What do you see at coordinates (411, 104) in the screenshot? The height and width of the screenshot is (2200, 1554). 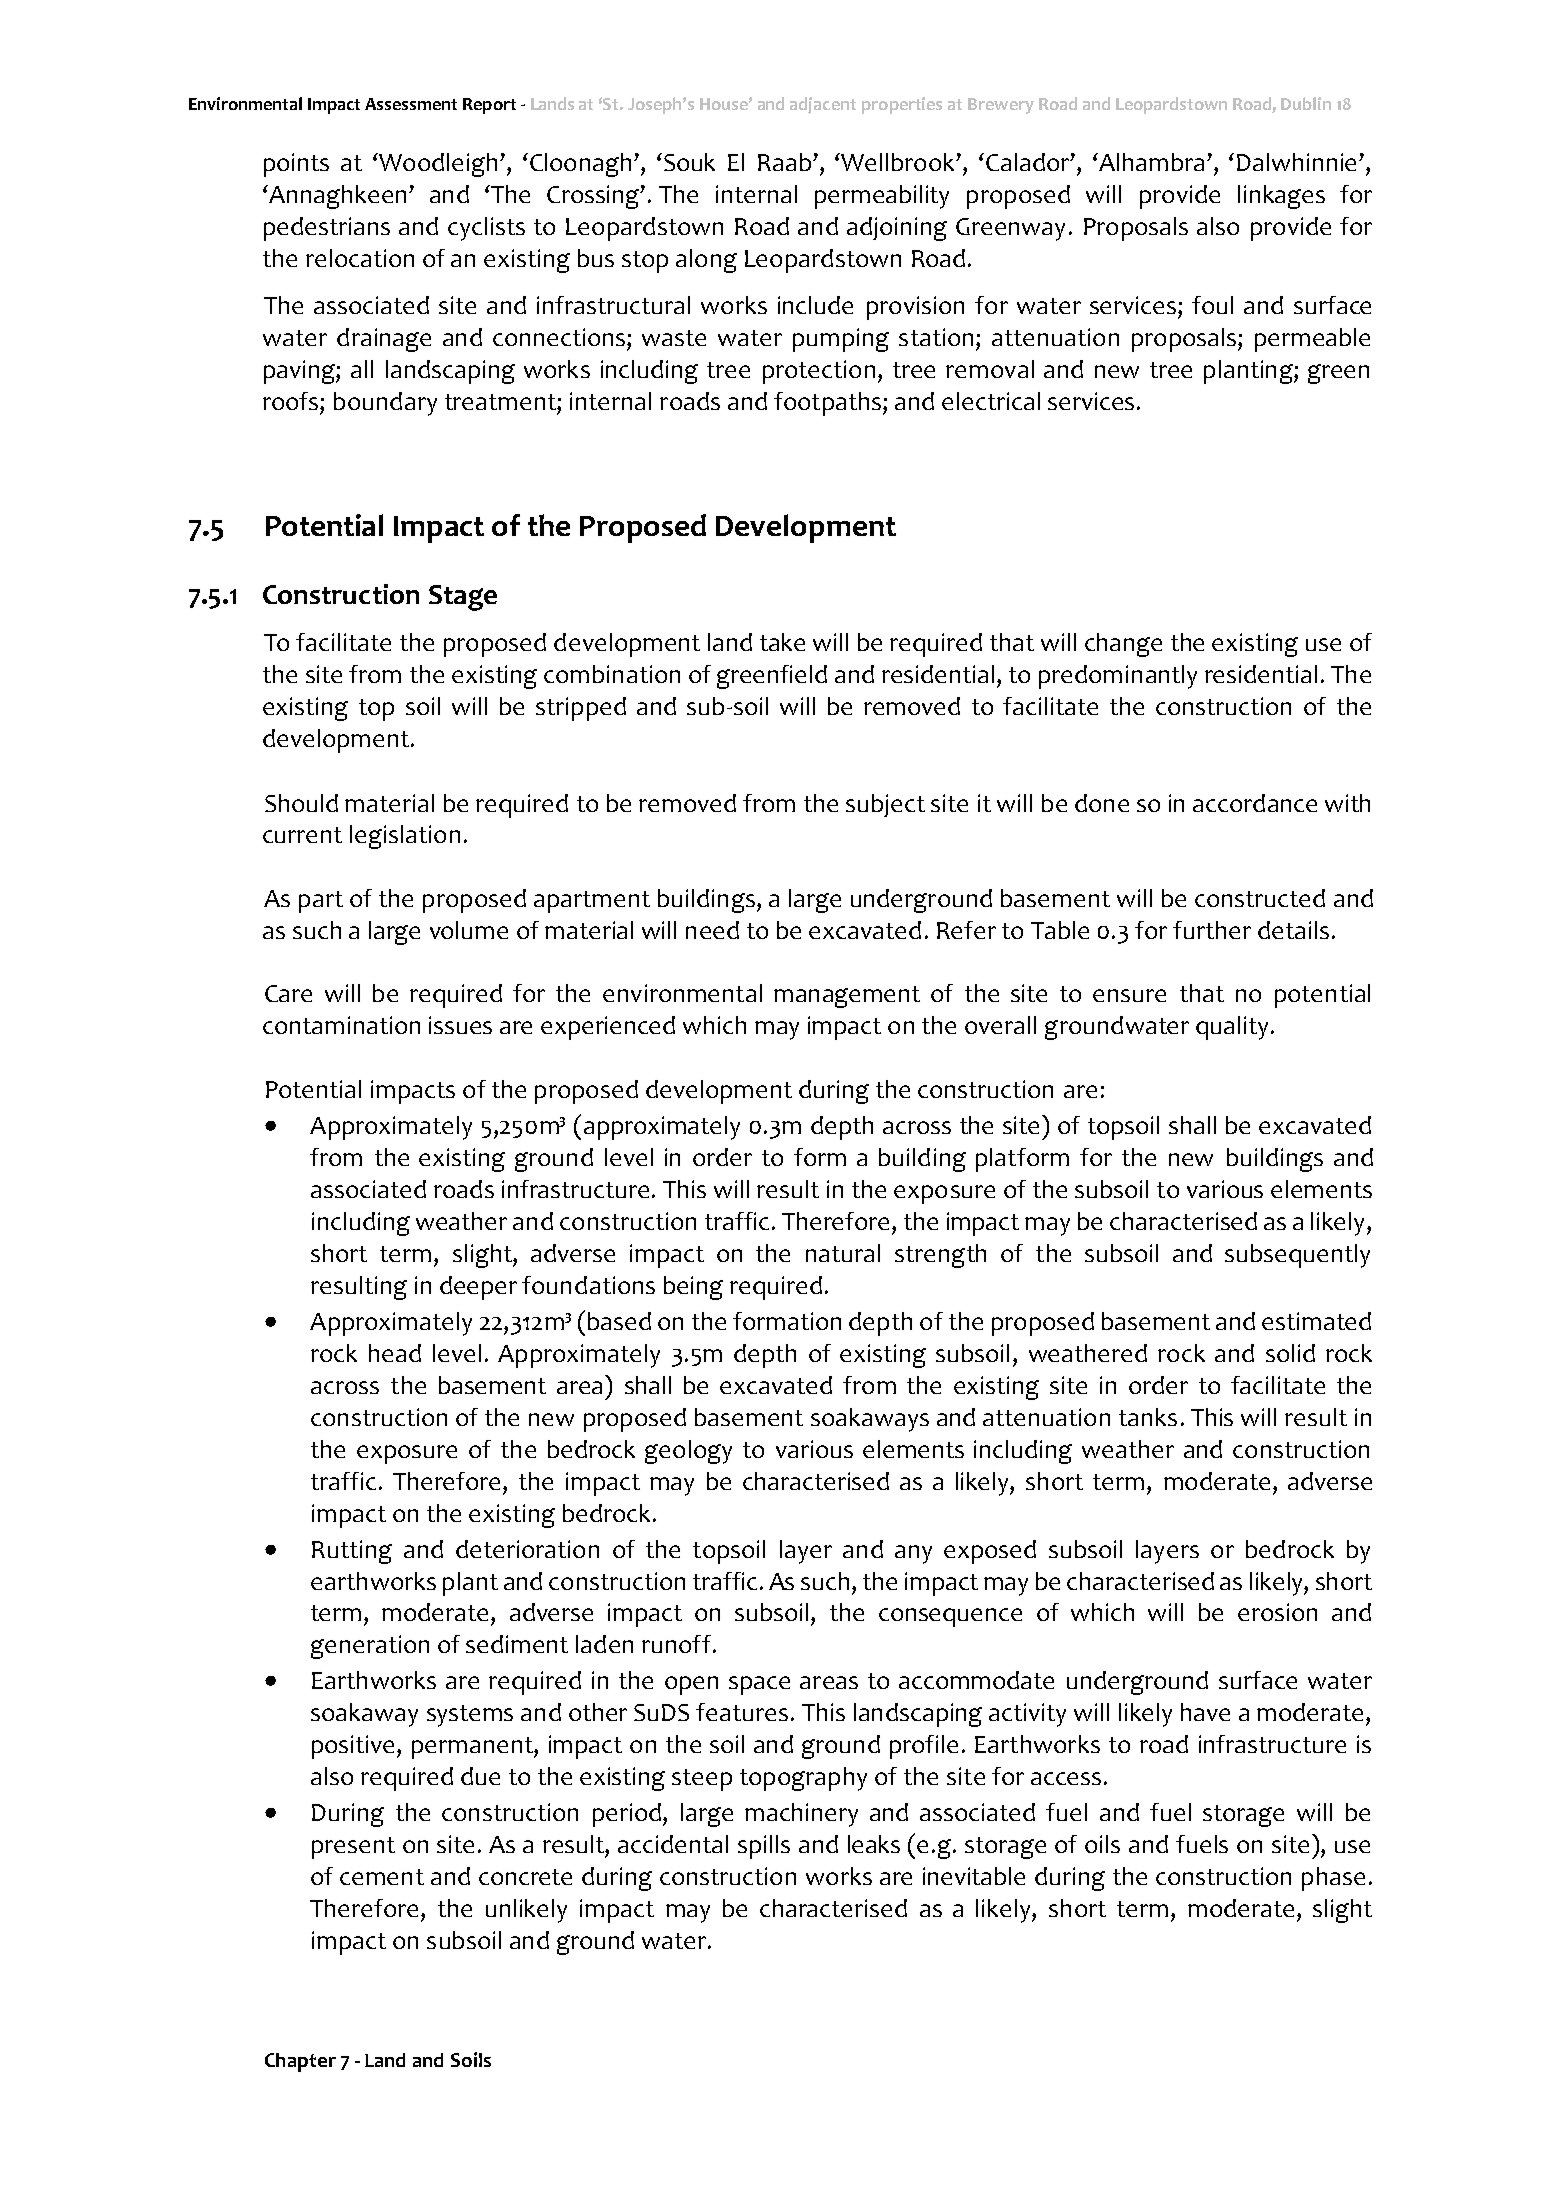 I see `Assessment` at bounding box center [411, 104].
